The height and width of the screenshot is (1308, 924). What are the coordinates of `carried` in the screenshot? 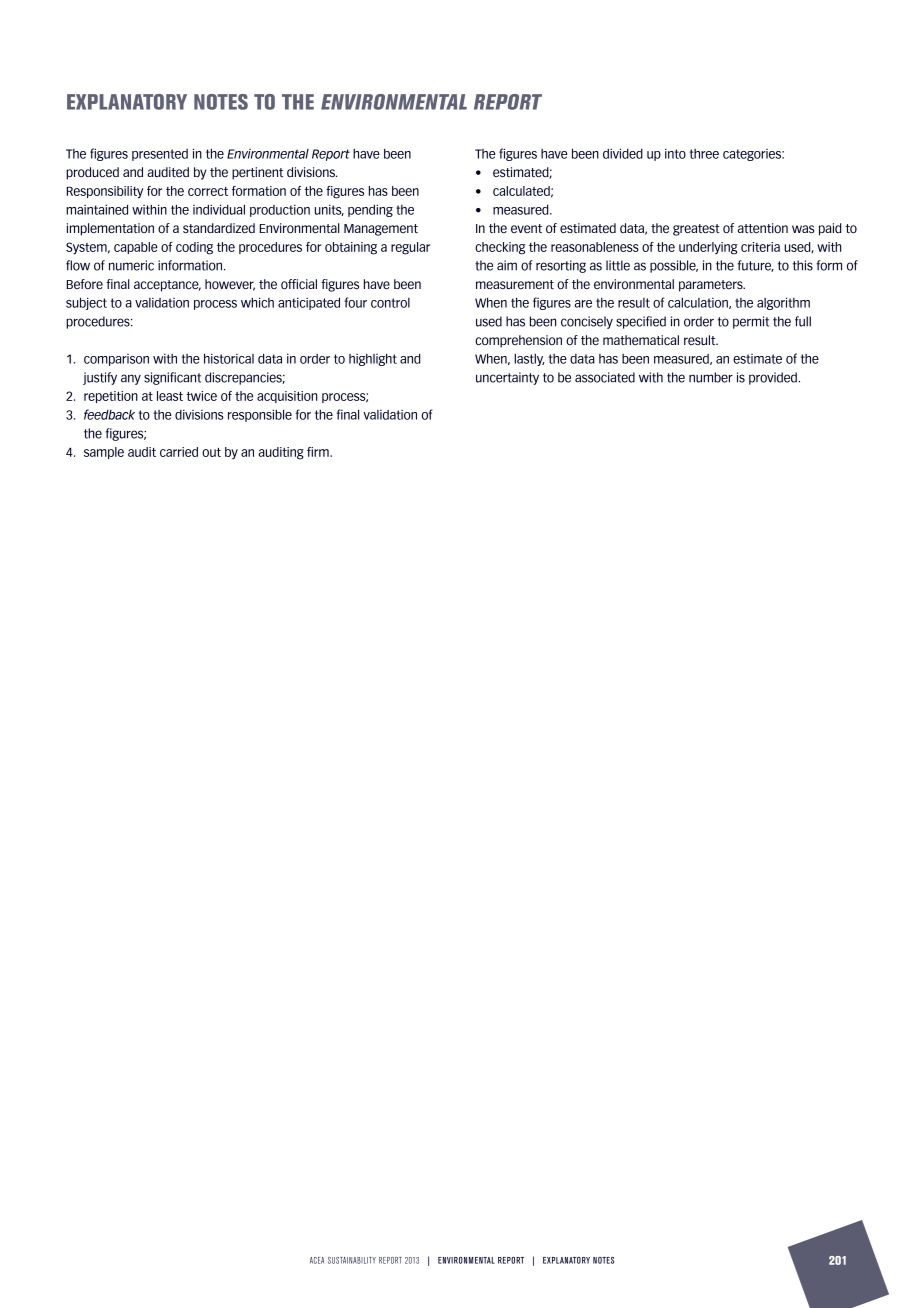 It's located at (179, 452).
